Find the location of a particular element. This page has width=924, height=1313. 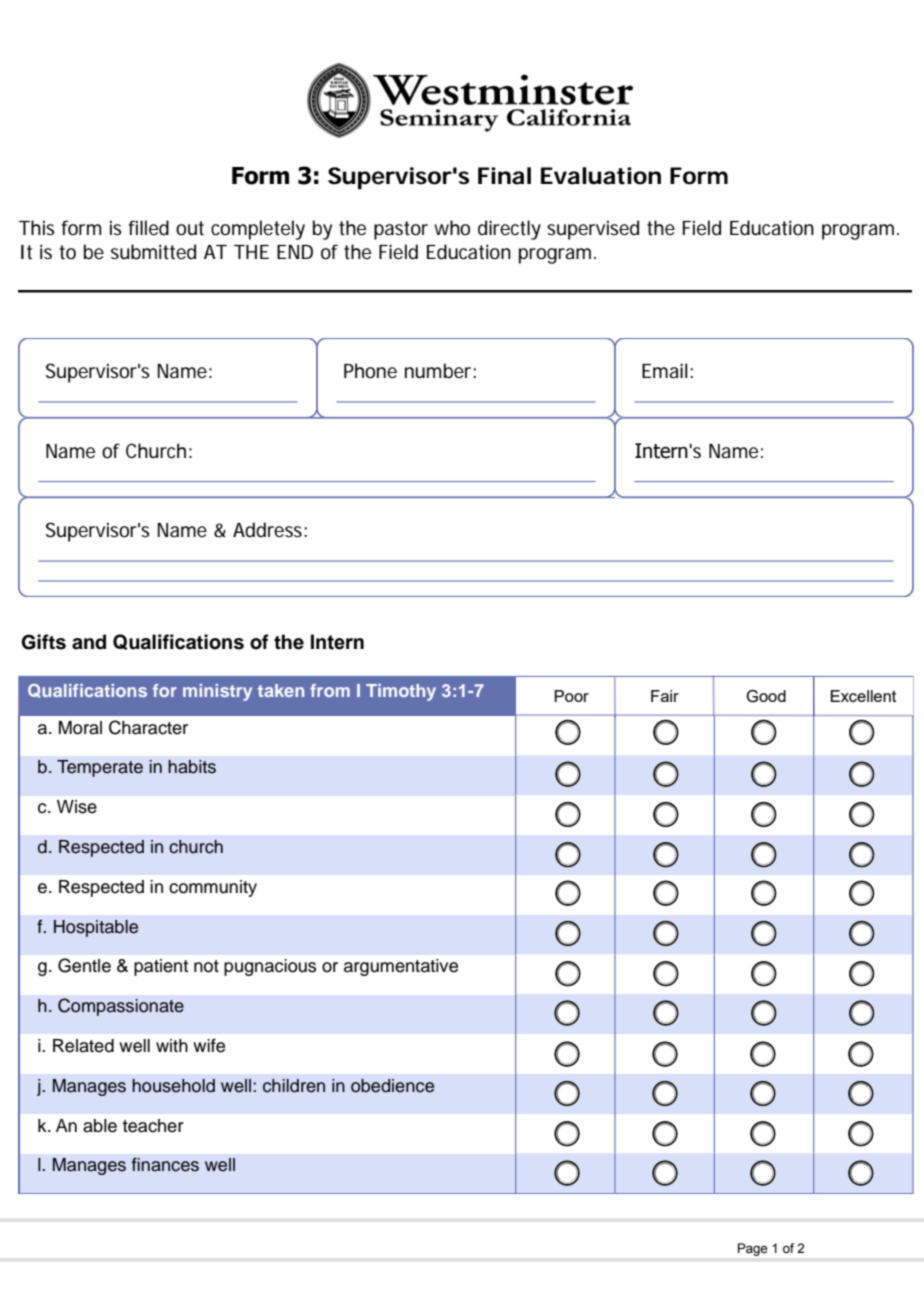

Page is located at coordinates (752, 1249).
